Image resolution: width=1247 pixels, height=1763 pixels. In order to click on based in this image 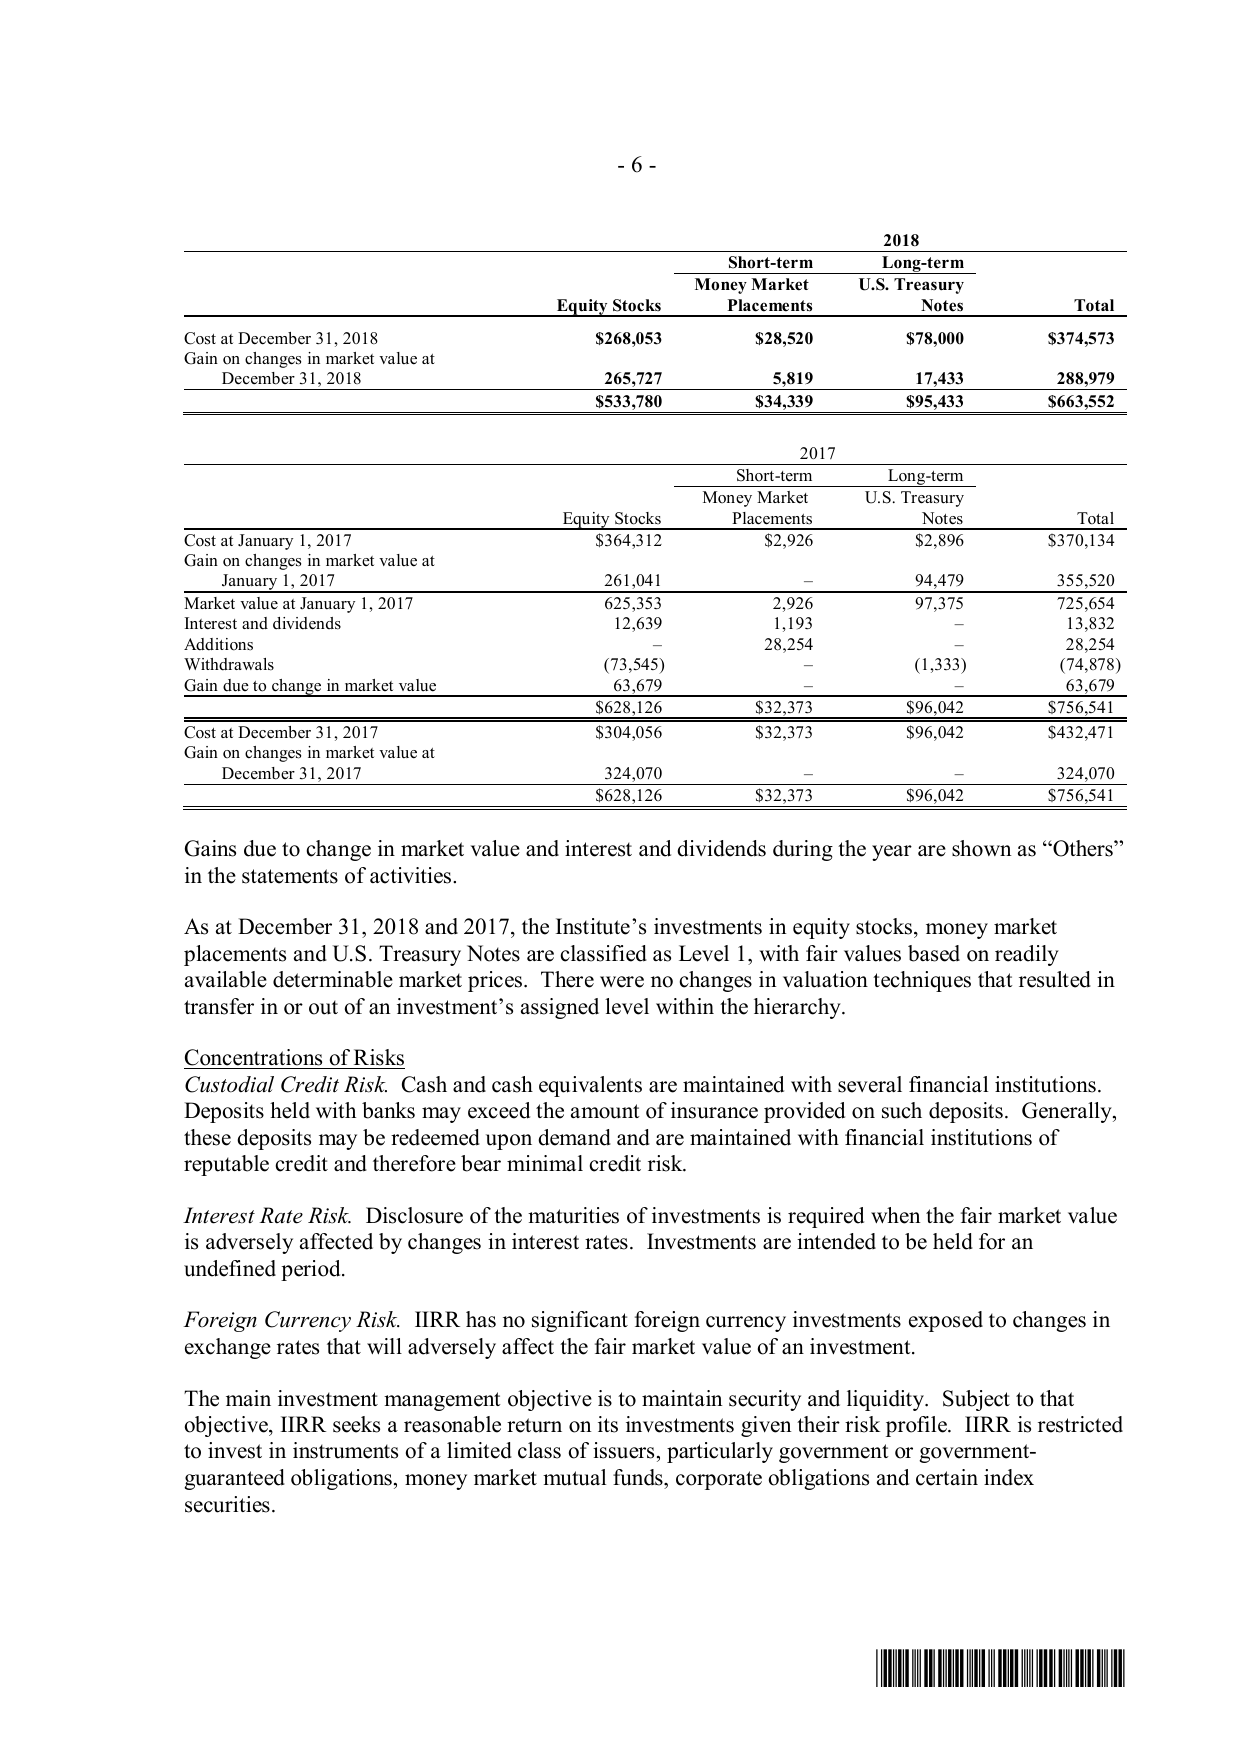, I will do `click(934, 953)`.
